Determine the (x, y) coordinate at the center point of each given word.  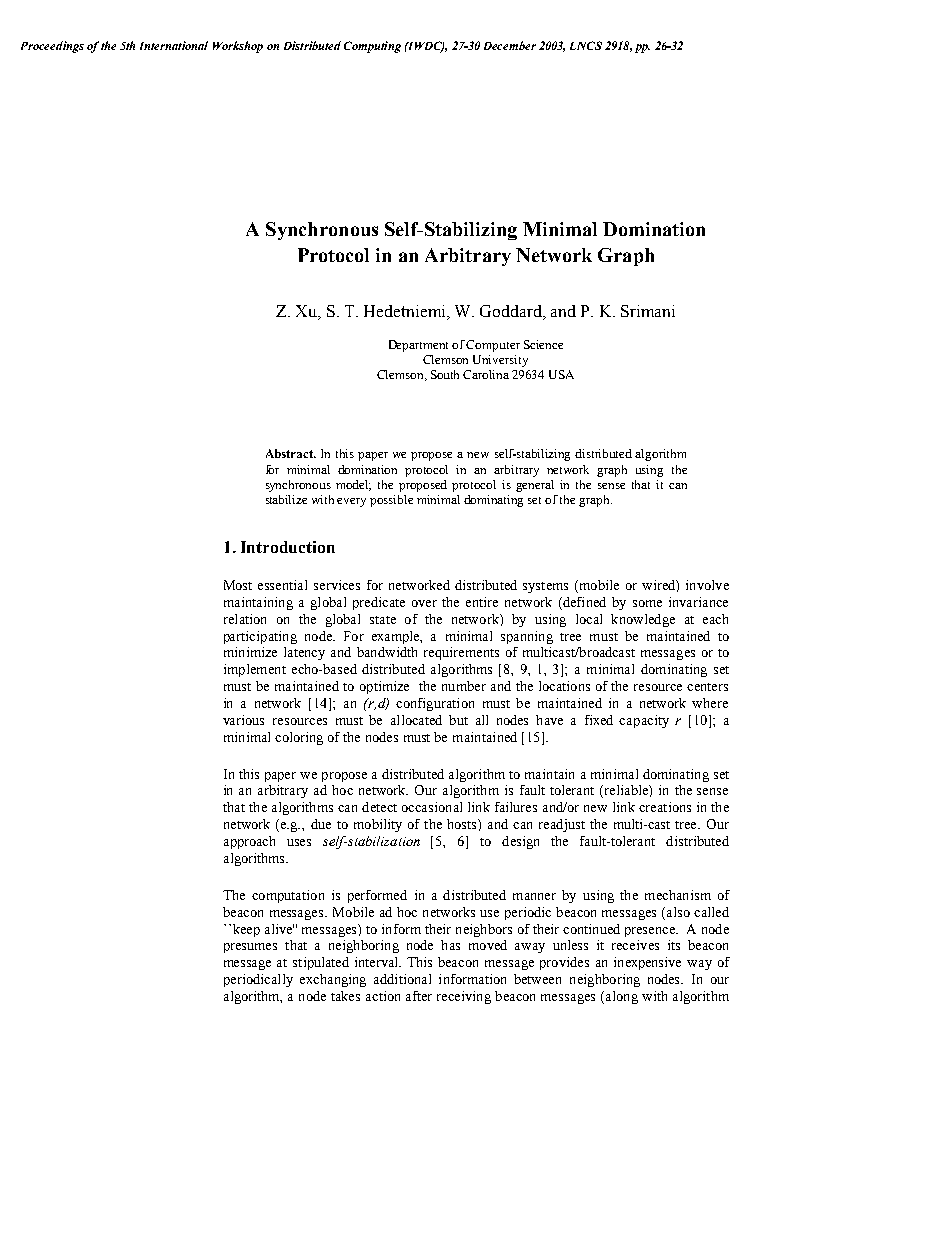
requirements (461, 653)
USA (561, 374)
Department (418, 346)
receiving (464, 997)
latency (304, 653)
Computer (493, 346)
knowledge (643, 620)
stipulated (321, 963)
